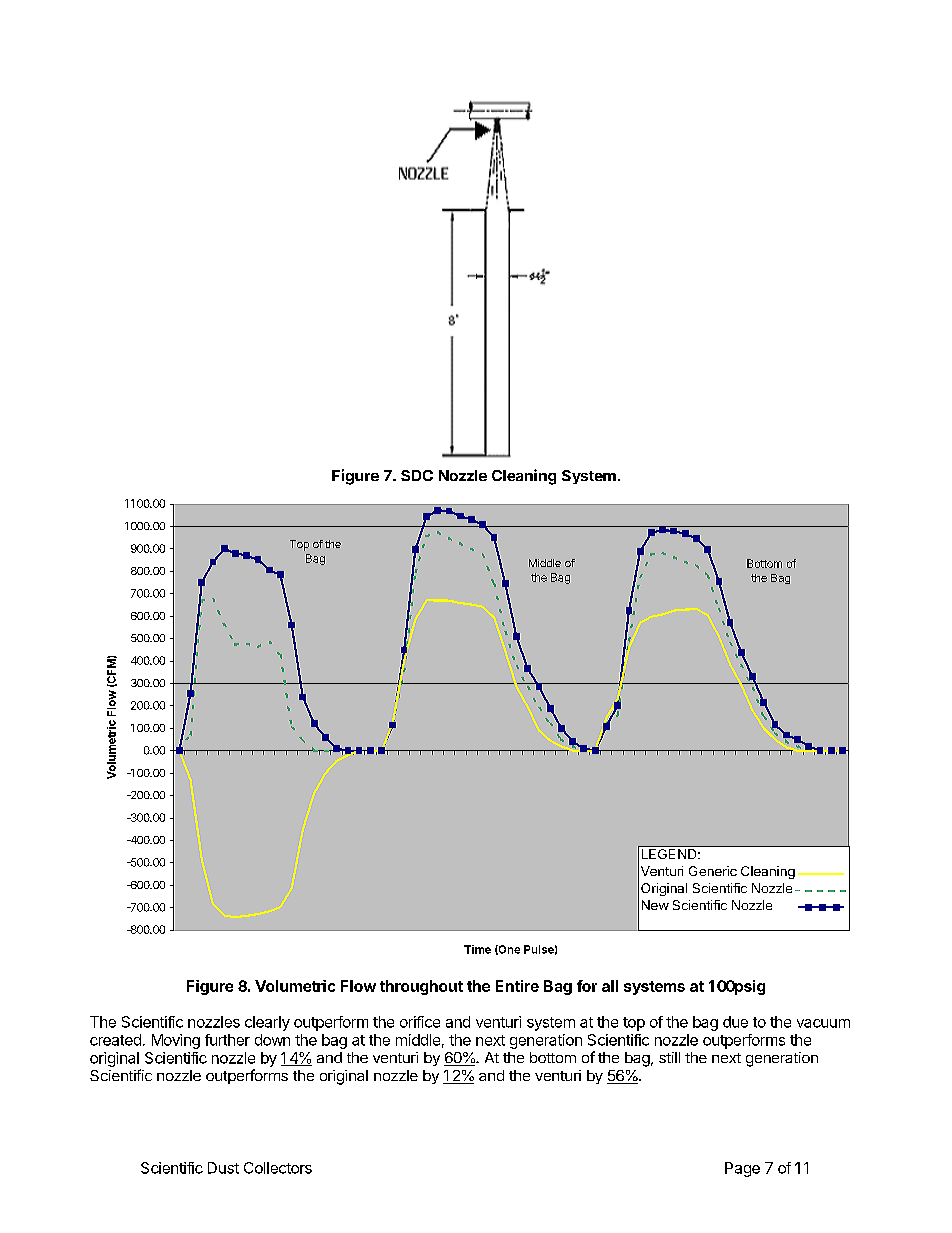 Image resolution: width=952 pixels, height=1233 pixels. What do you see at coordinates (823, 1023) in the screenshot?
I see `vacuum` at bounding box center [823, 1023].
